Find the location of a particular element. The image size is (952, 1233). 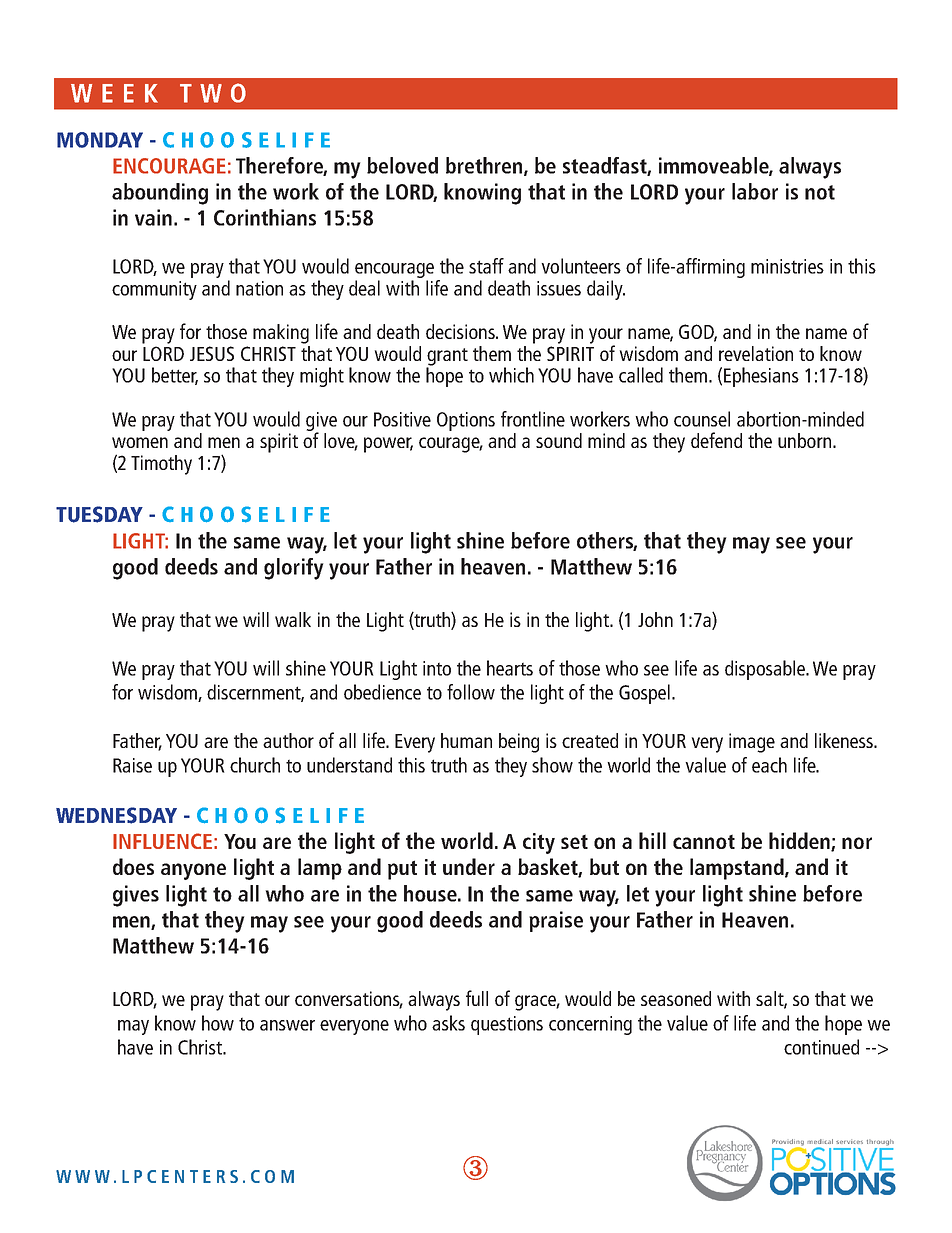

church is located at coordinates (255, 765).
